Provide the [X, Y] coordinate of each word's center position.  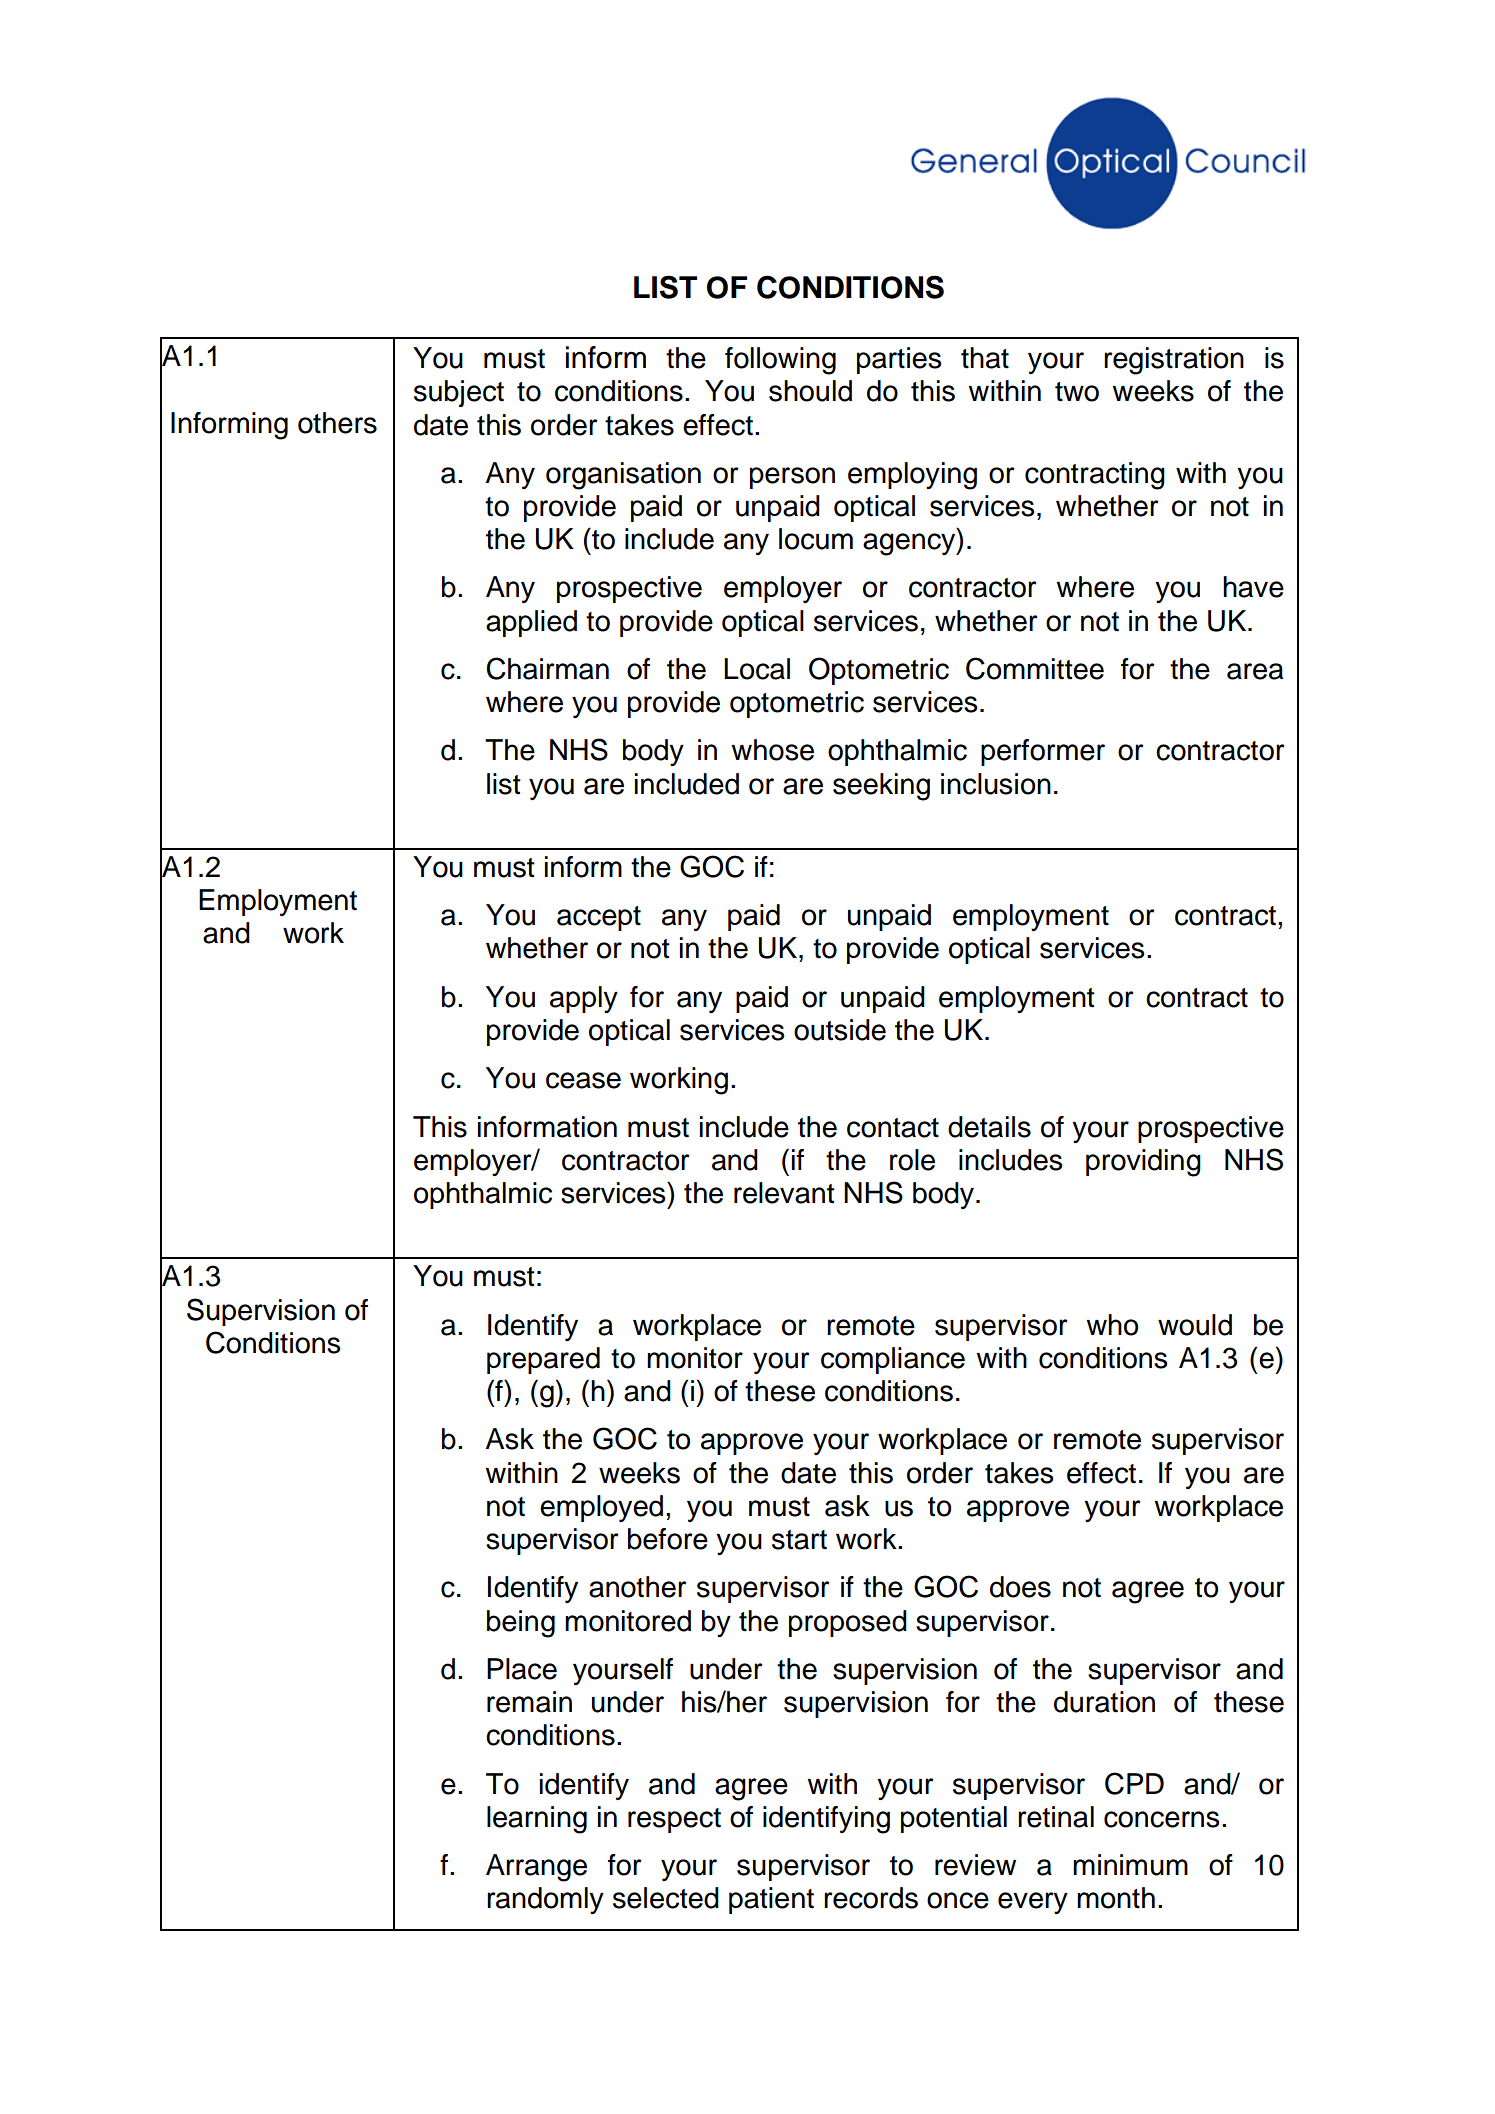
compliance [893, 1360]
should [810, 391]
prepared [543, 1360]
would [1195, 1325]
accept [599, 918]
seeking [881, 787]
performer [1043, 752]
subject [459, 393]
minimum [1130, 1865]
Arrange [536, 1868]
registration [1174, 361]
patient [771, 1900]
